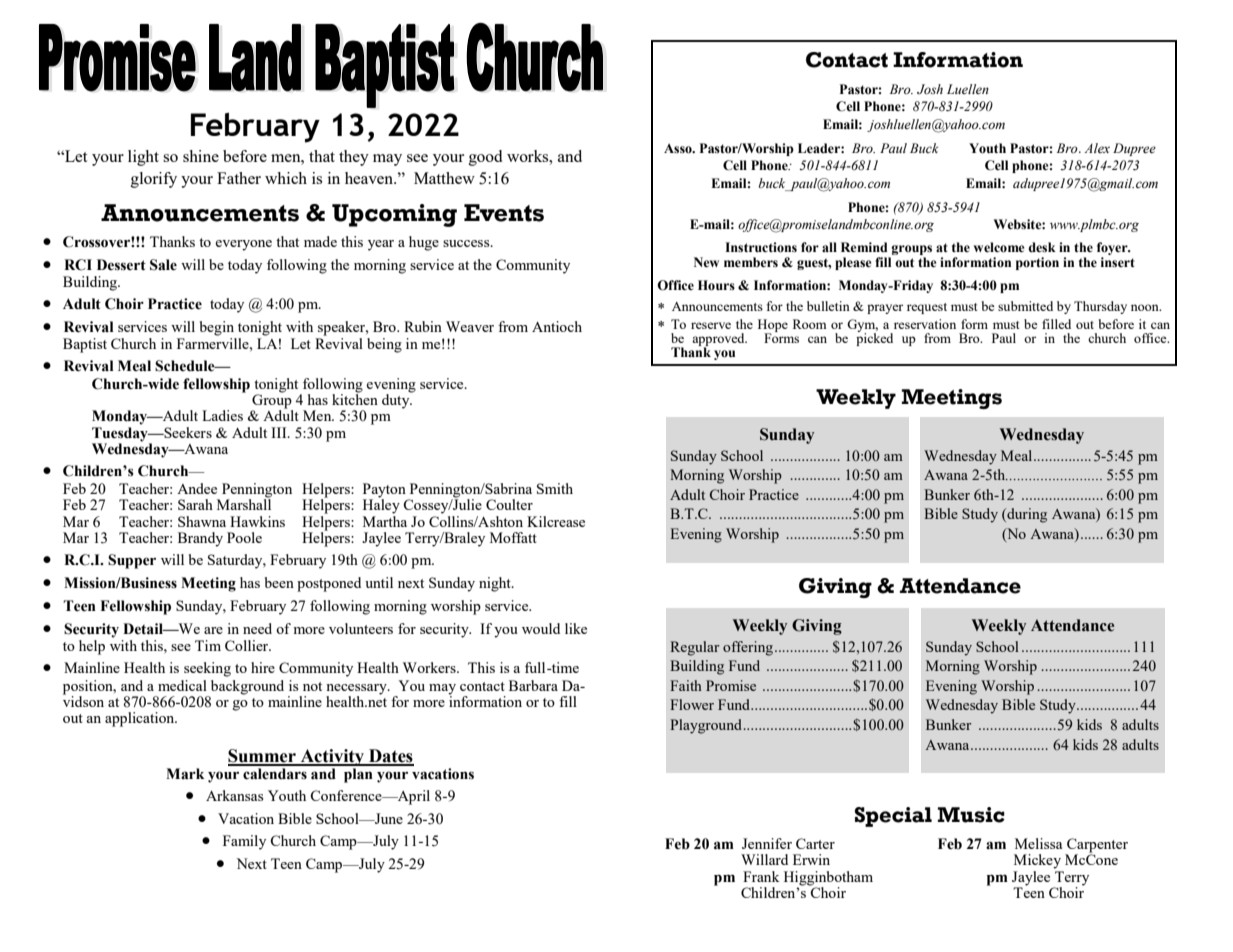 The width and height of the screenshot is (1233, 952). I want to click on Flower, so click(692, 704).
